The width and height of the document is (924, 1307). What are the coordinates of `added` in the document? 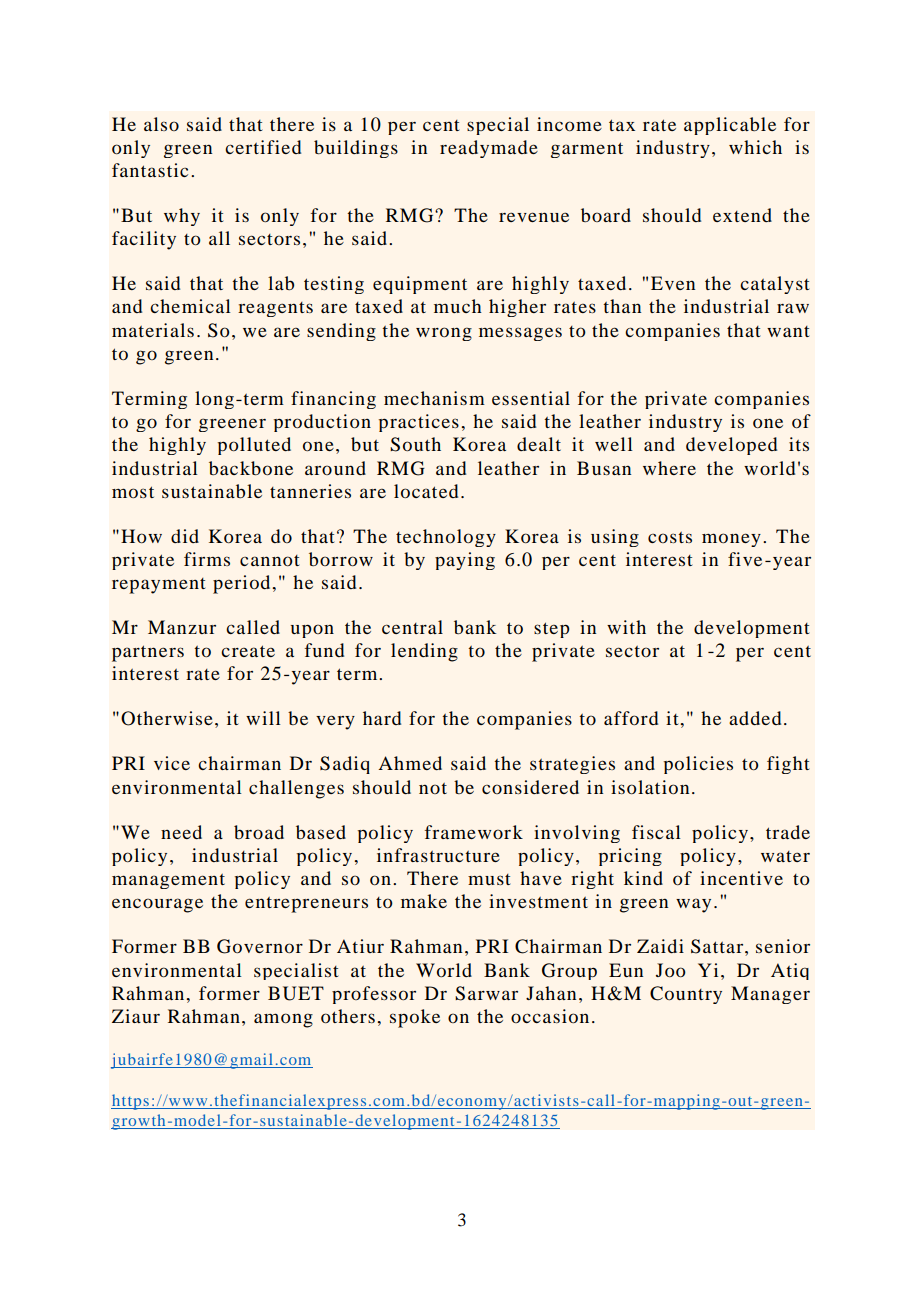 It's located at (755, 718).
